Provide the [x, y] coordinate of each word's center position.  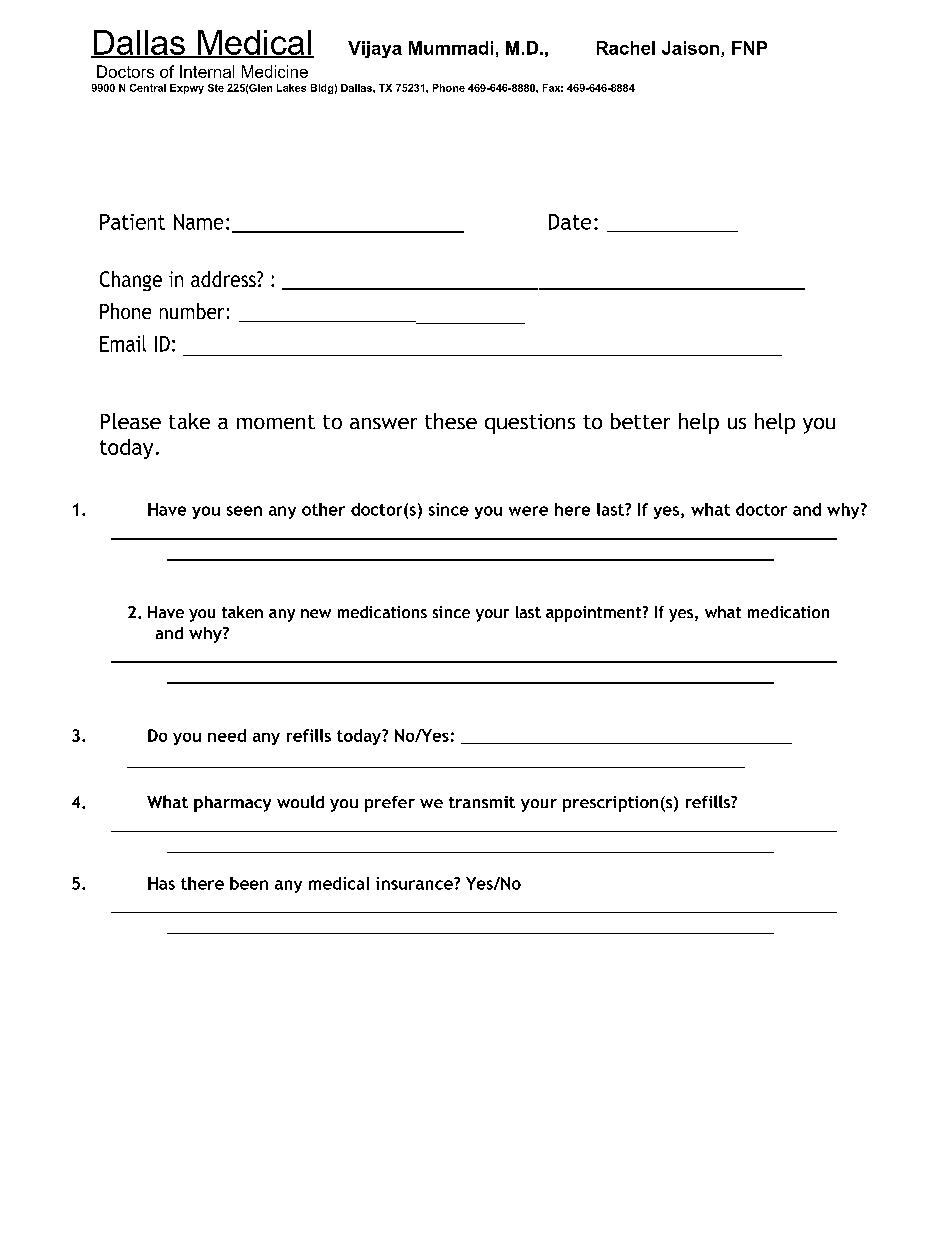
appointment [595, 614]
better [640, 421]
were [528, 511]
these [451, 421]
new [316, 613]
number [192, 311]
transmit [482, 802]
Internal [207, 71]
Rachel [626, 48]
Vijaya [375, 49]
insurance [415, 883]
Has [161, 883]
